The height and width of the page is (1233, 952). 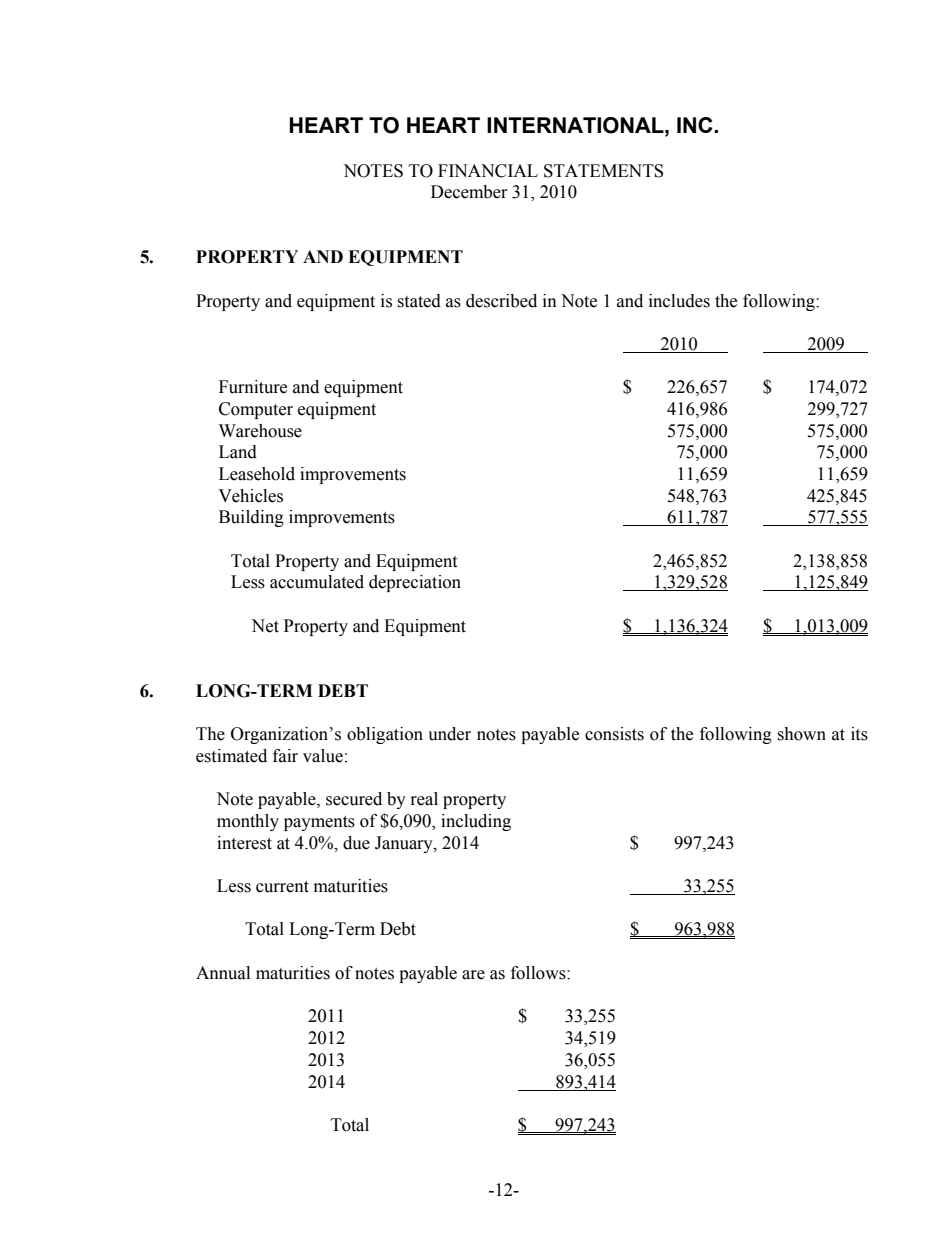 I want to click on FINANCIAL, so click(x=488, y=171).
